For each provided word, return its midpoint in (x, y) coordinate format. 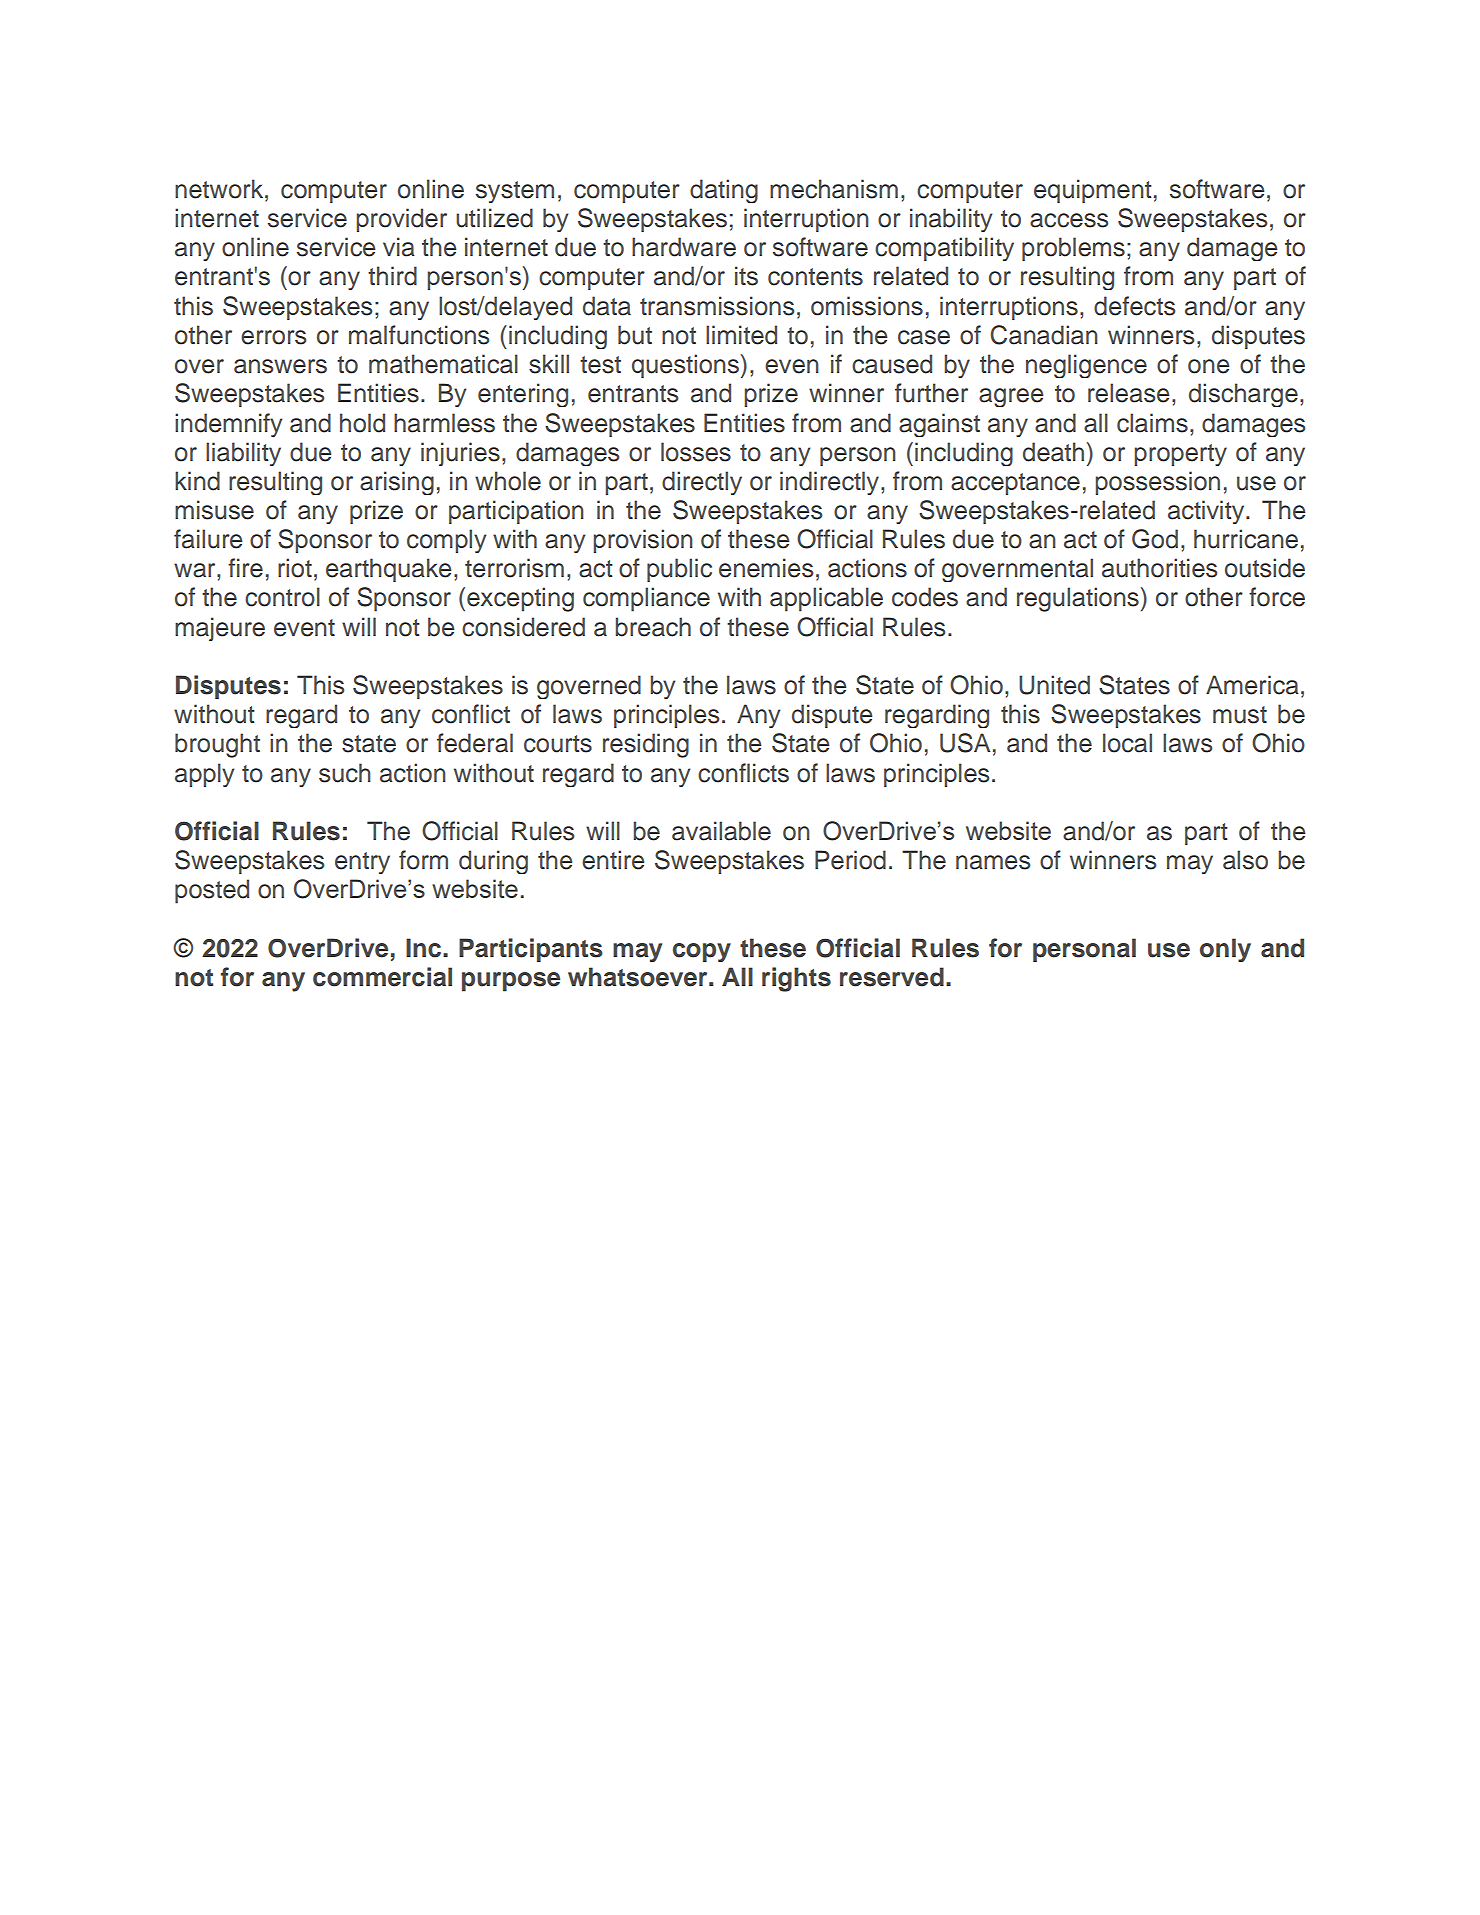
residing (646, 745)
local (1127, 743)
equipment (1093, 191)
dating (724, 191)
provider (401, 220)
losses (696, 452)
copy (702, 952)
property (1180, 455)
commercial (382, 977)
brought (217, 745)
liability (243, 454)
